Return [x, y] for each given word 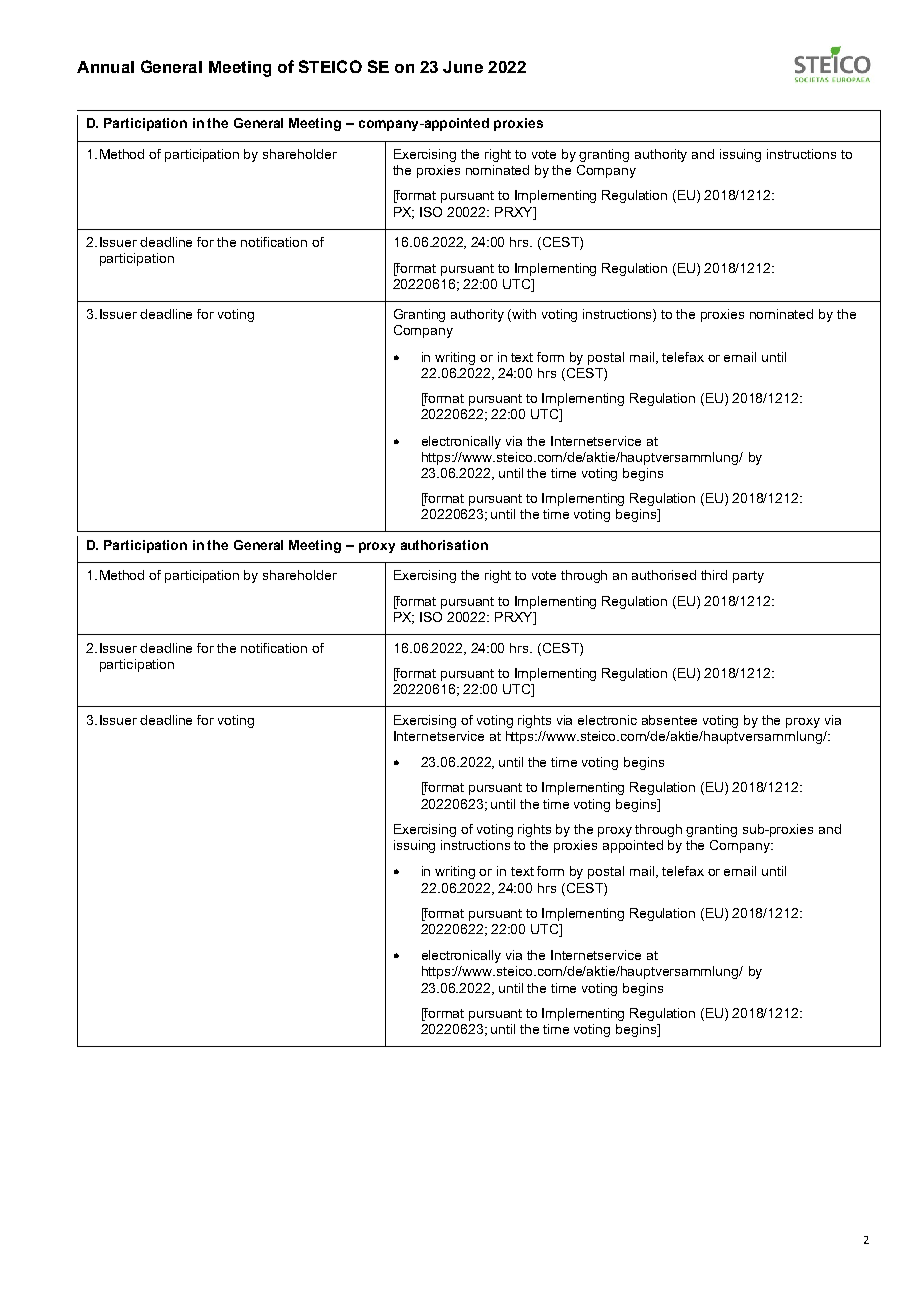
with [524, 314]
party [748, 577]
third [714, 575]
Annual [105, 67]
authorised [664, 575]
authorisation [444, 545]
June [463, 67]
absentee [669, 720]
